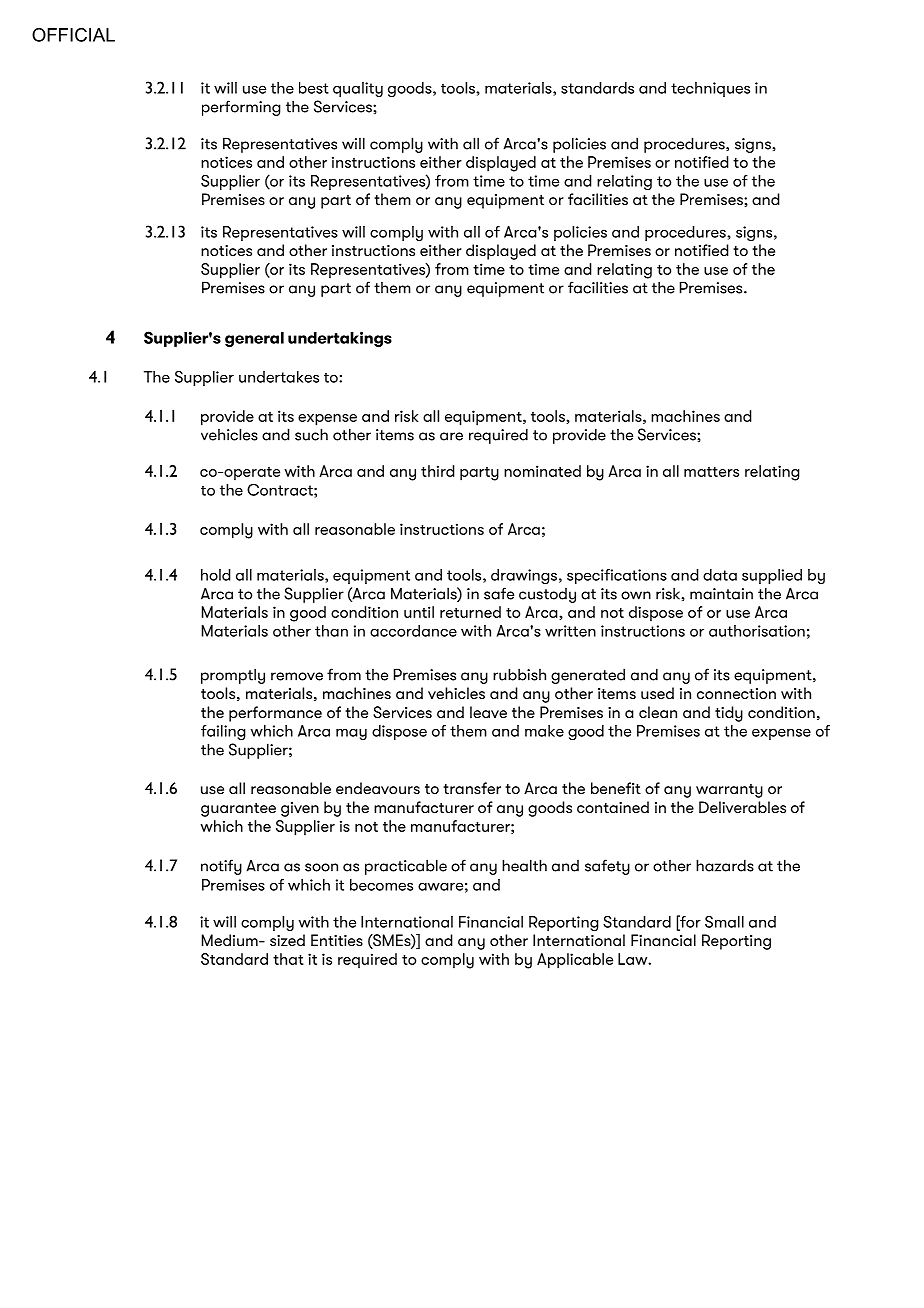 Image resolution: width=924 pixels, height=1308 pixels. I want to click on techniques, so click(710, 89).
